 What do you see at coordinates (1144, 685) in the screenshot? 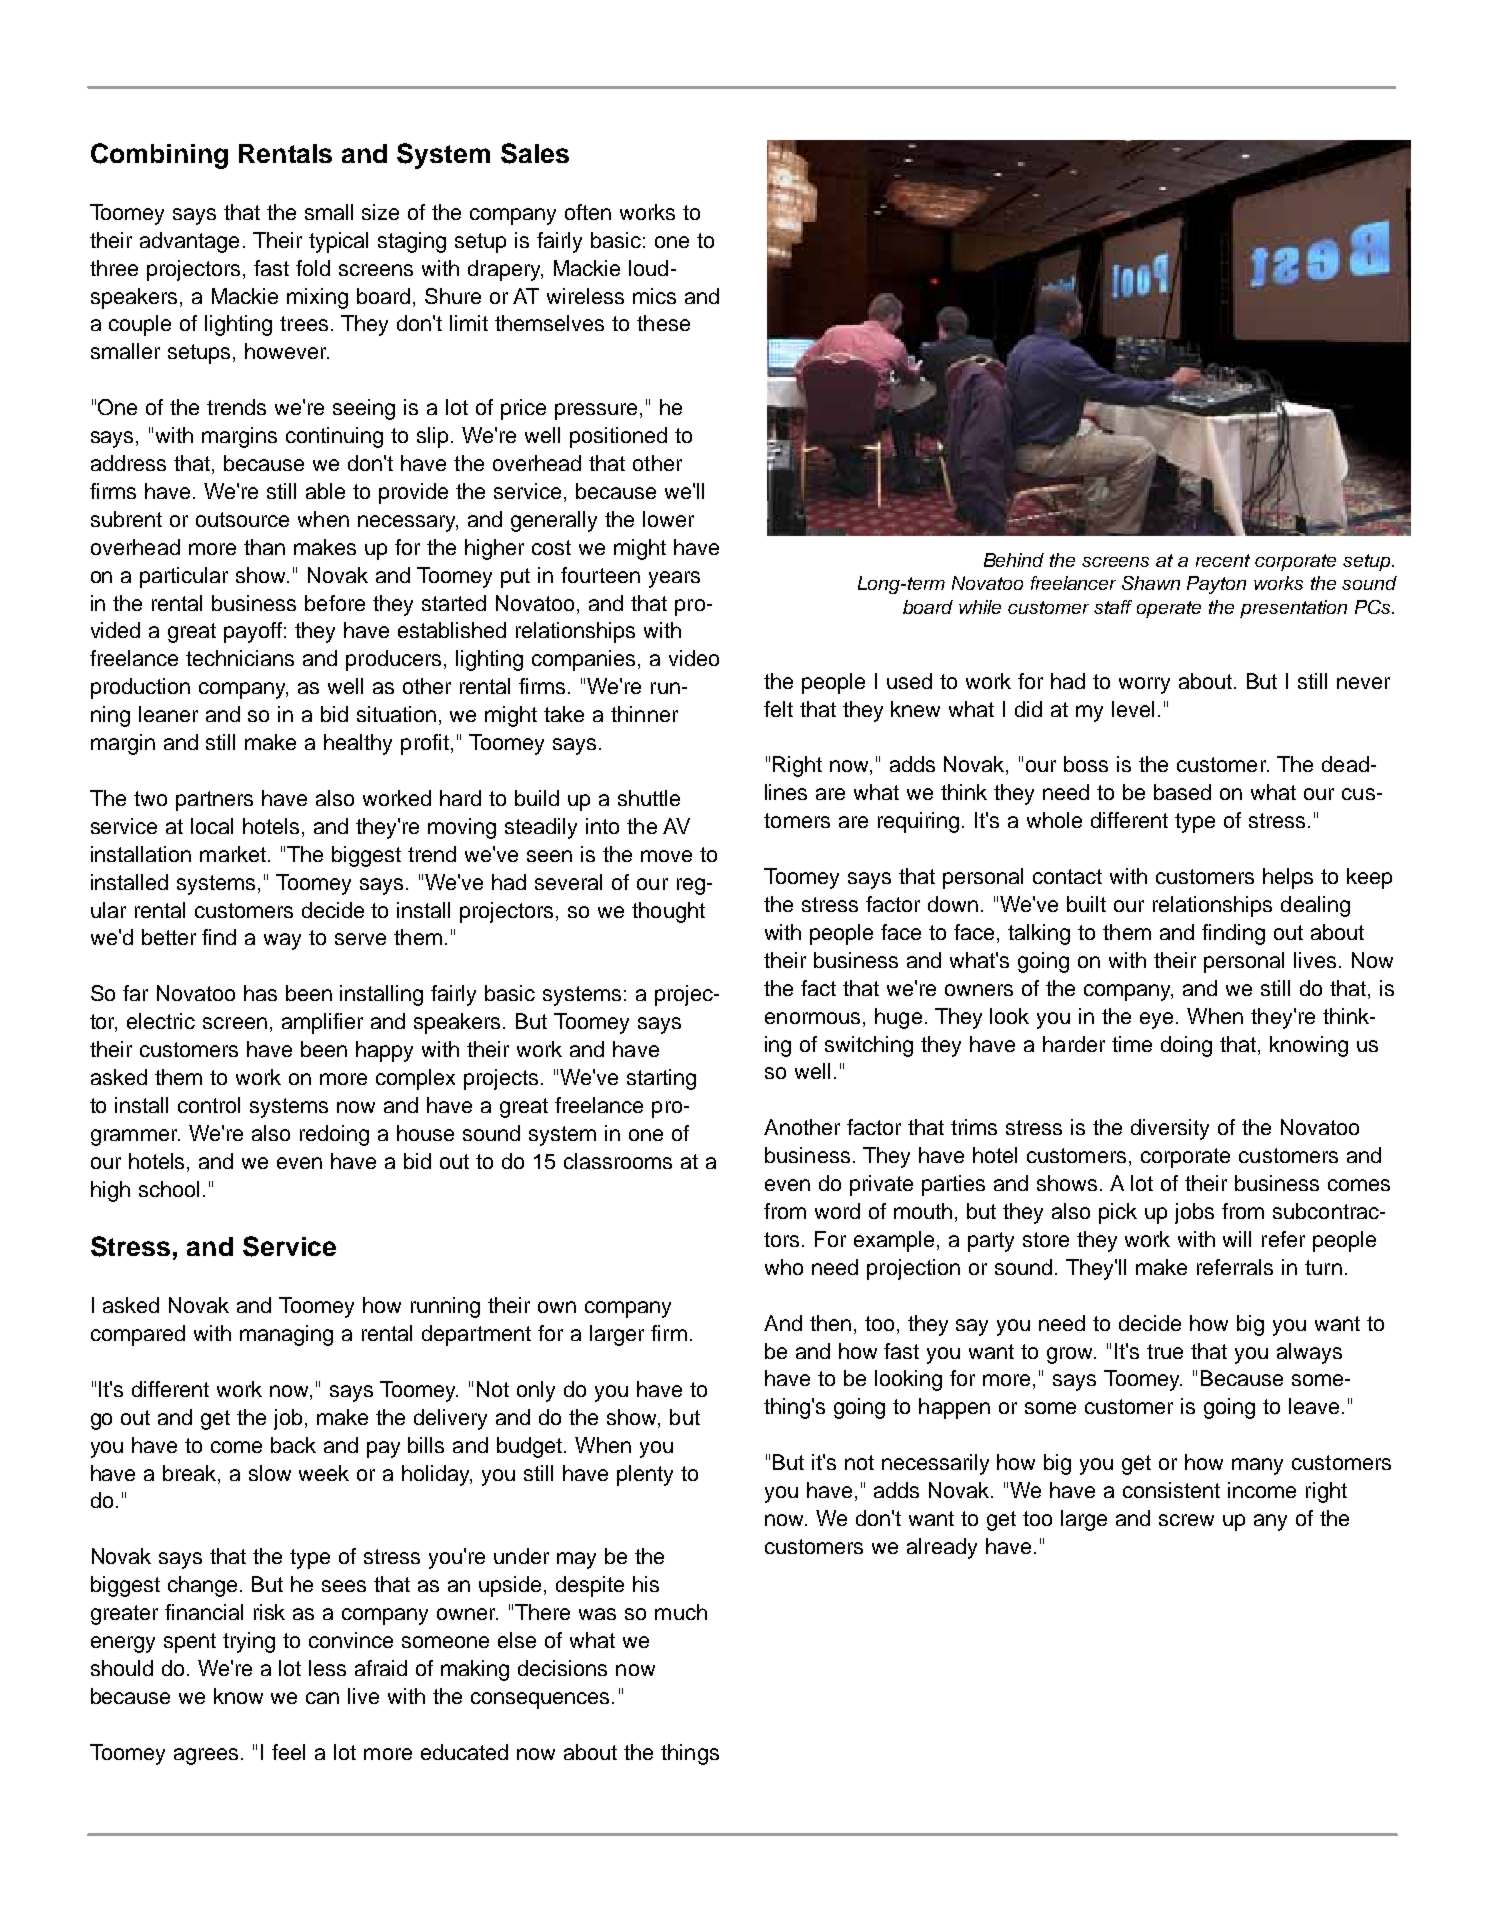
I see `worry` at bounding box center [1144, 685].
